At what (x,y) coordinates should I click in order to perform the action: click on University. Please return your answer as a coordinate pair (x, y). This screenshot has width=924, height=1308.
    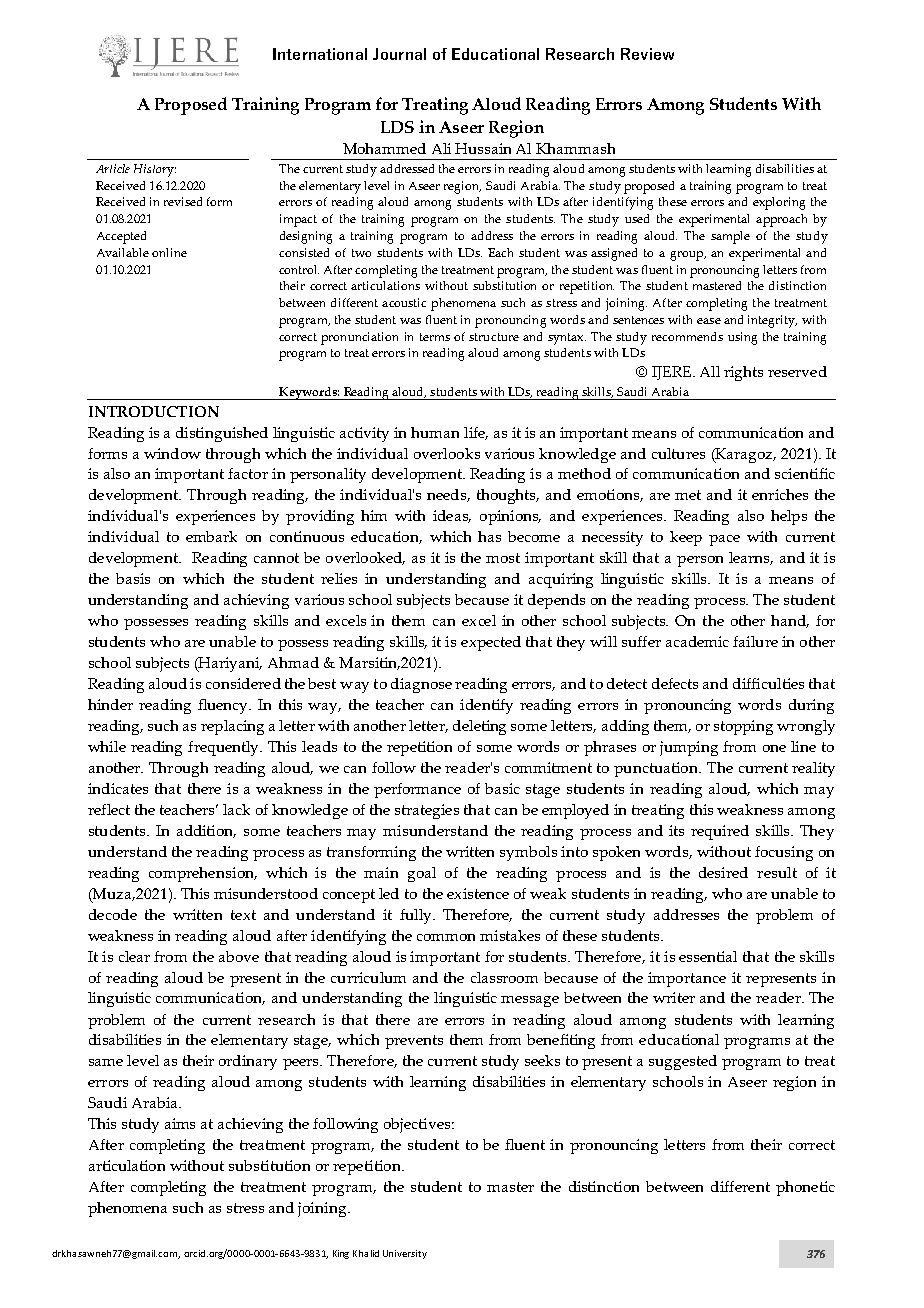
    Looking at the image, I should click on (405, 1254).
